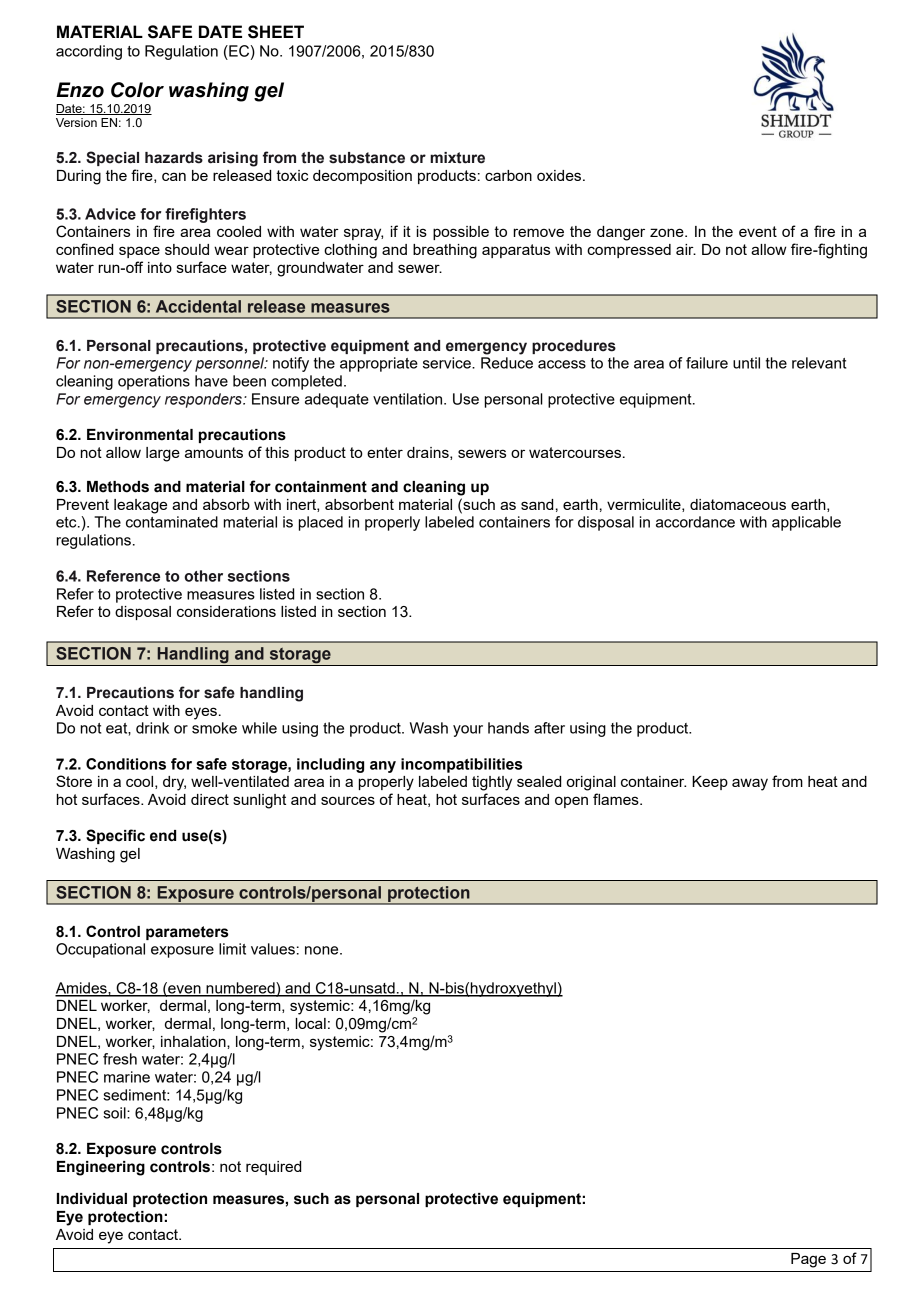 This screenshot has height=1308, width=924. I want to click on accordance, so click(695, 522).
